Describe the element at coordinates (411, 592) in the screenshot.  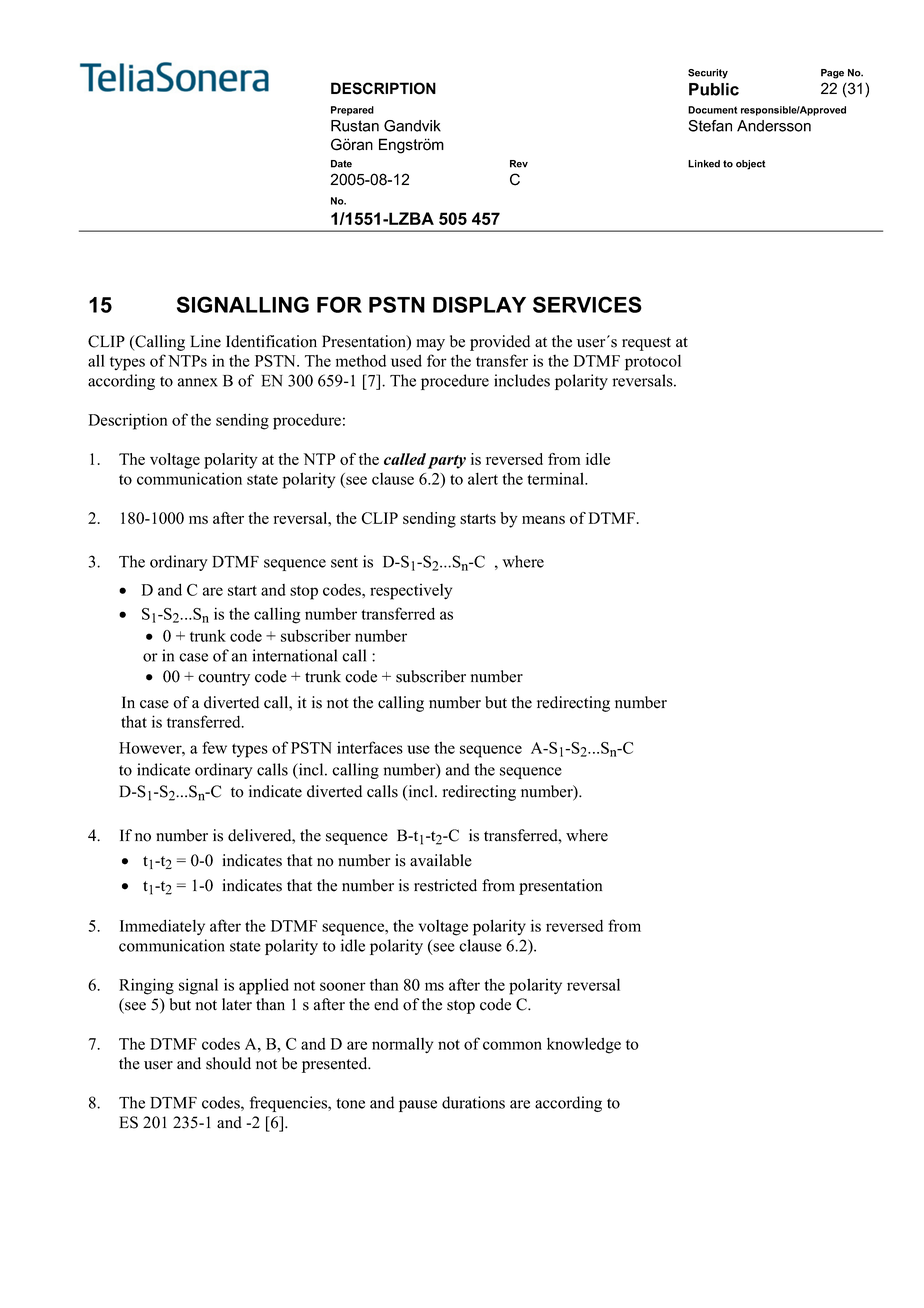
I see `respectively` at that location.
